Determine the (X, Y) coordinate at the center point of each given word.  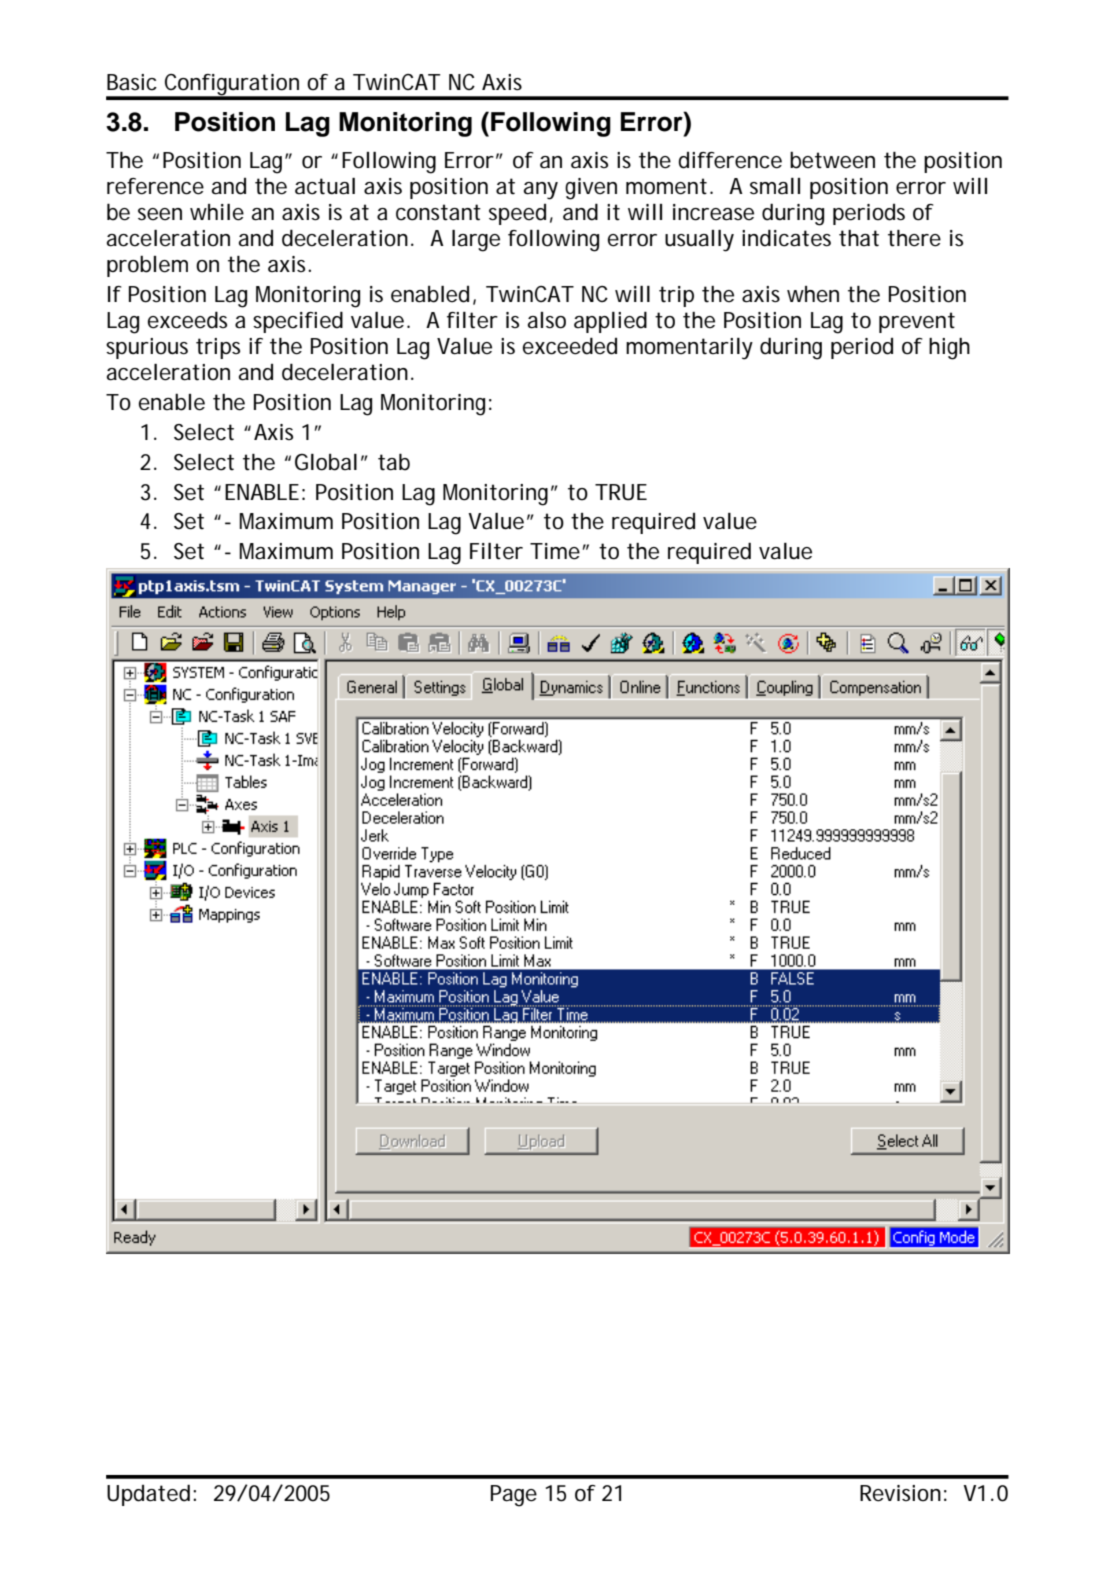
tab (394, 462)
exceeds (187, 320)
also (547, 320)
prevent (917, 322)
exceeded (570, 346)
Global (326, 462)
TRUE (621, 492)
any (541, 191)
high (949, 349)
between (832, 160)
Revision (900, 1493)
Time (555, 551)
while (217, 212)
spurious (147, 348)
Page (514, 1496)
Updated (148, 1495)
